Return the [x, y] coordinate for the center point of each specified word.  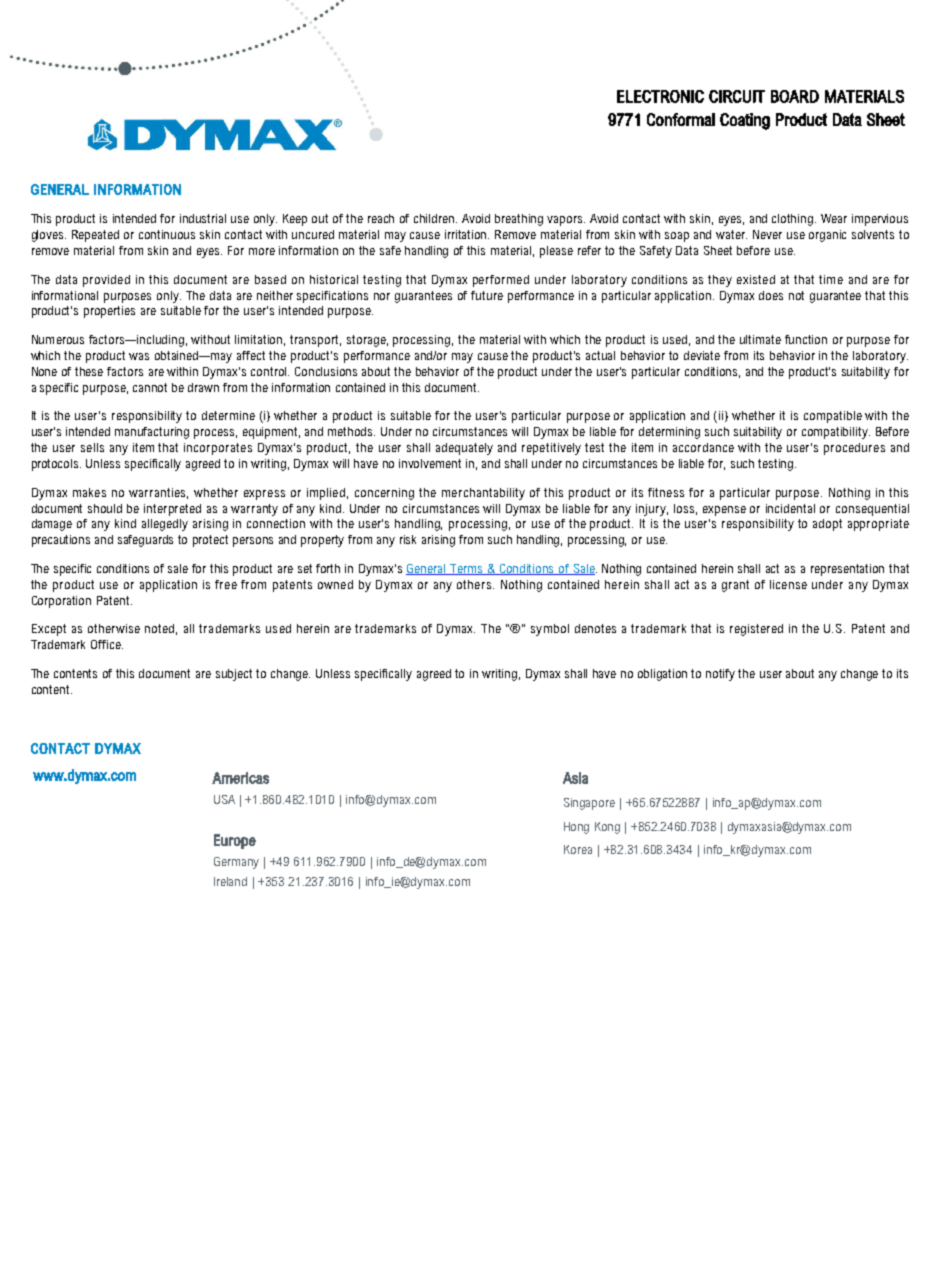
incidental [790, 508]
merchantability [483, 494]
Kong [607, 828]
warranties [158, 493]
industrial [203, 218]
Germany [236, 863]
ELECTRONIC [660, 96]
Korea [578, 849]
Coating [745, 121]
